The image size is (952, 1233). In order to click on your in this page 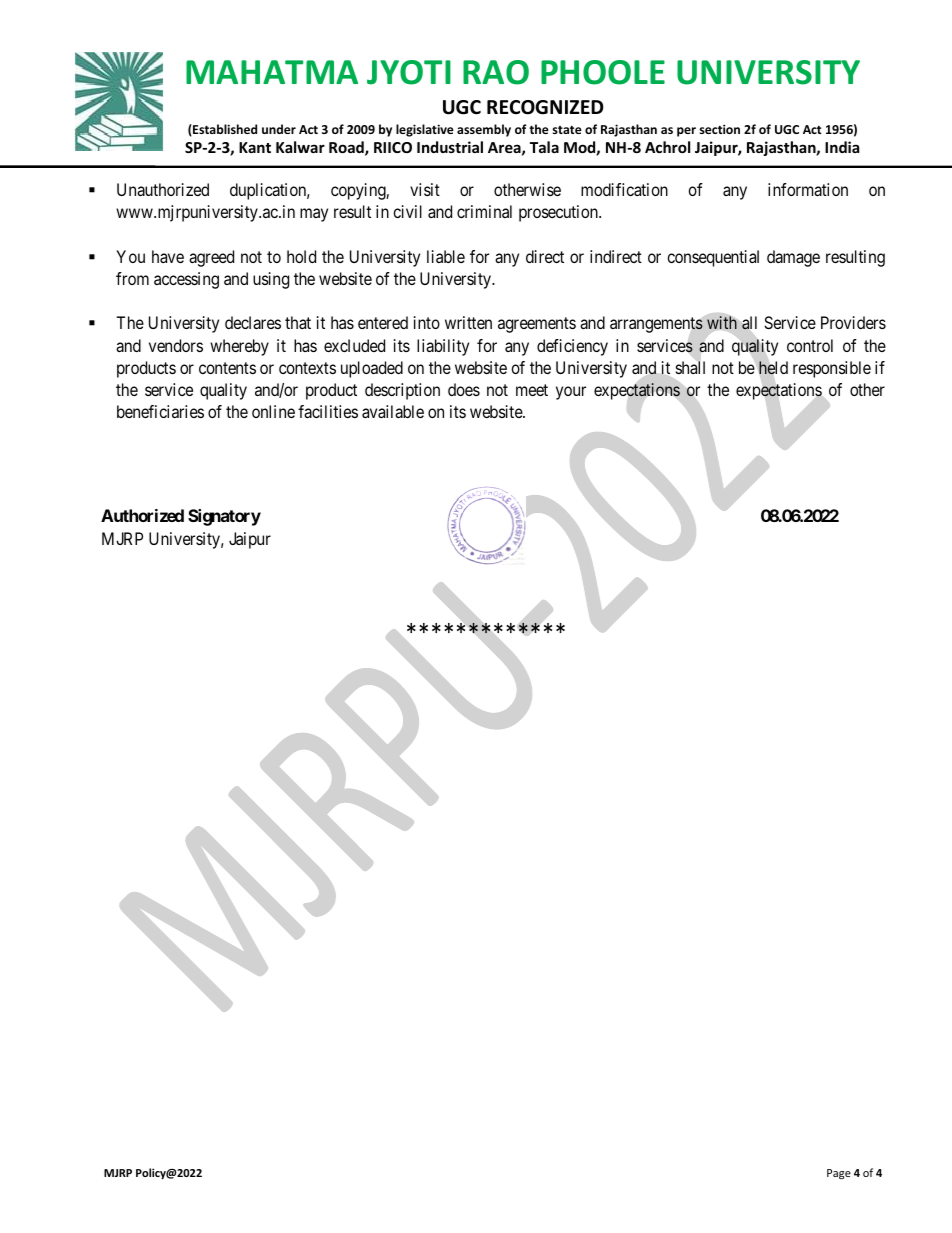, I will do `click(571, 393)`.
